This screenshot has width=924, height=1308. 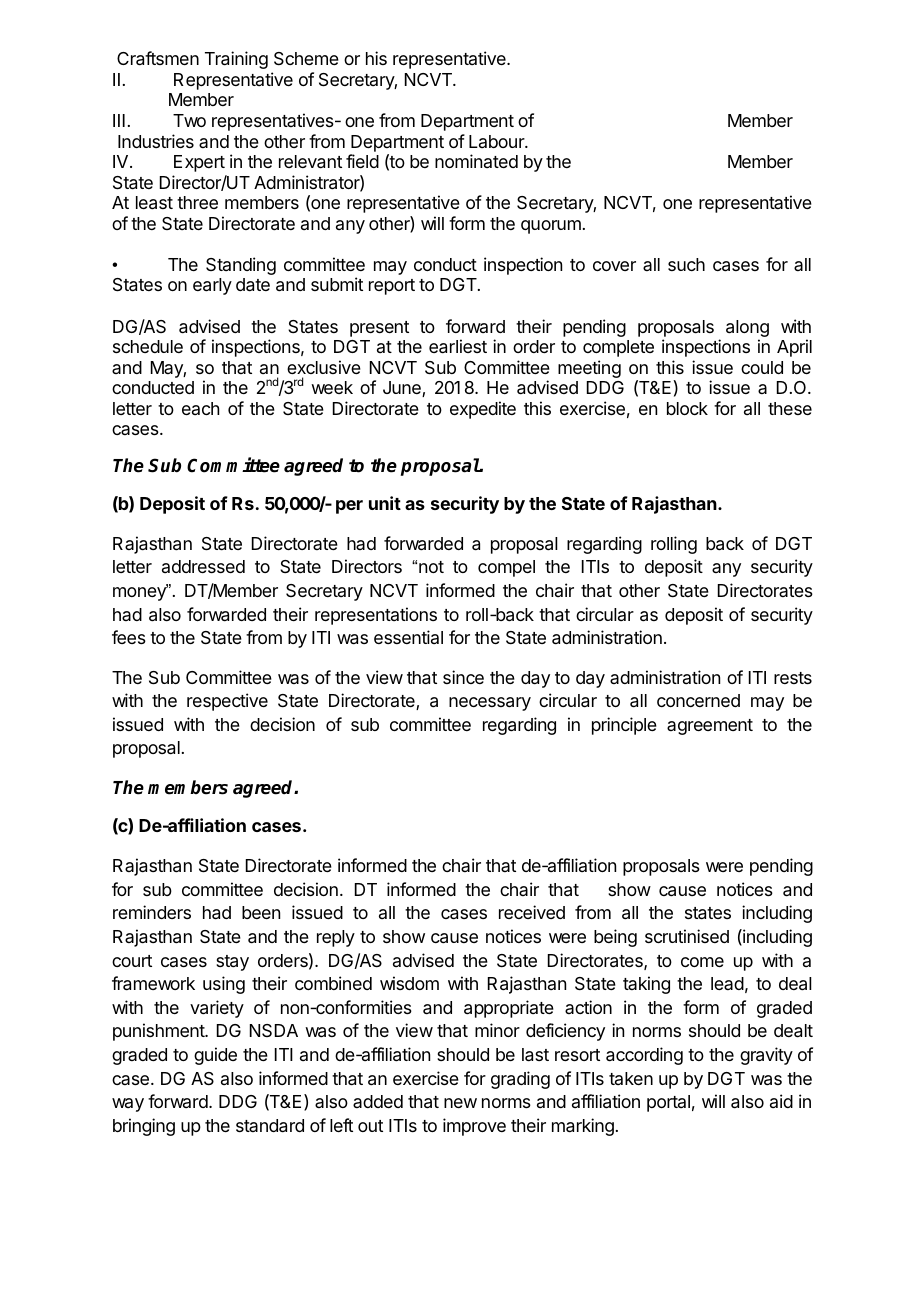 I want to click on Labour, so click(x=497, y=141).
